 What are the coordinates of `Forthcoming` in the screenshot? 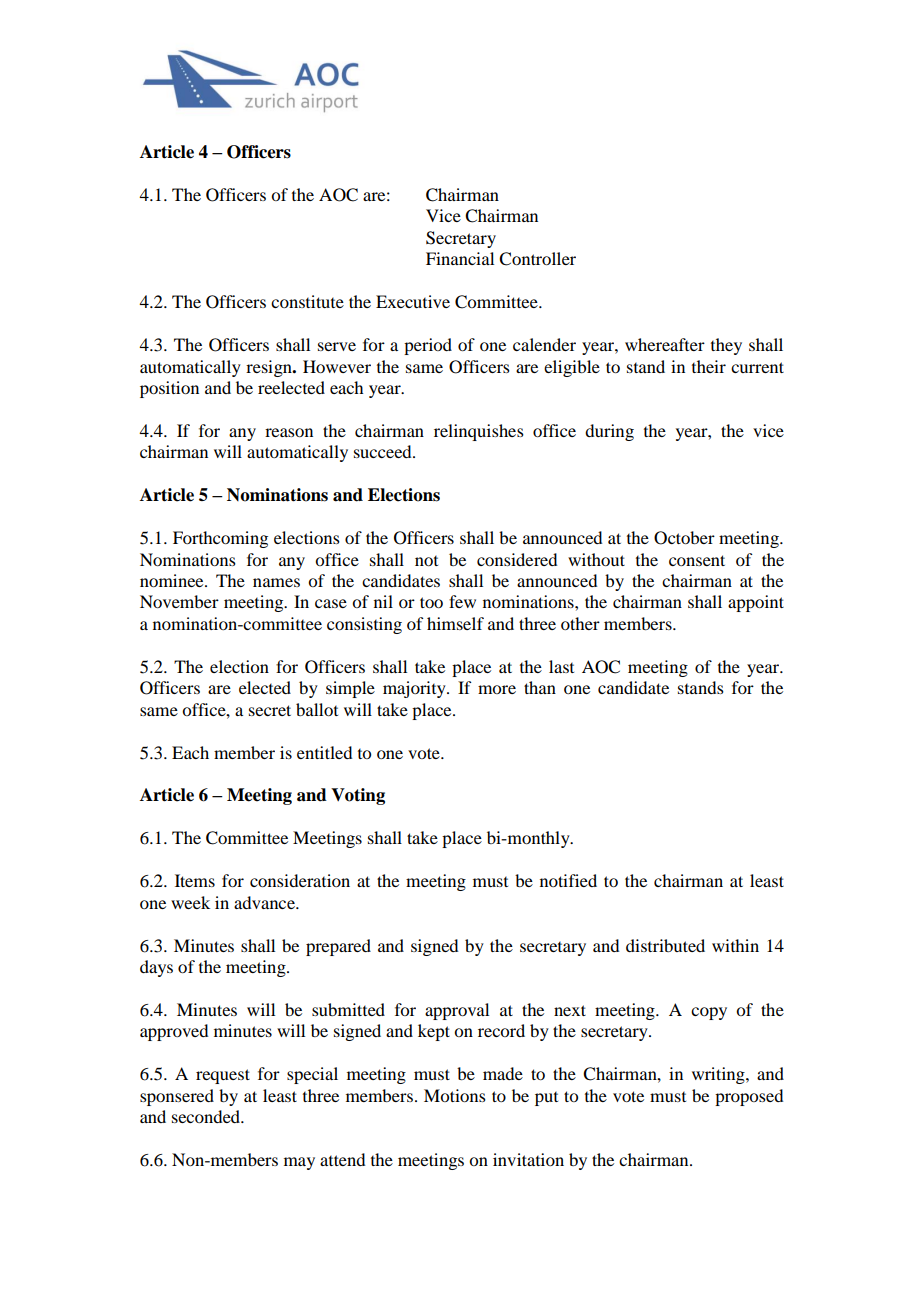 It's located at (220, 539).
